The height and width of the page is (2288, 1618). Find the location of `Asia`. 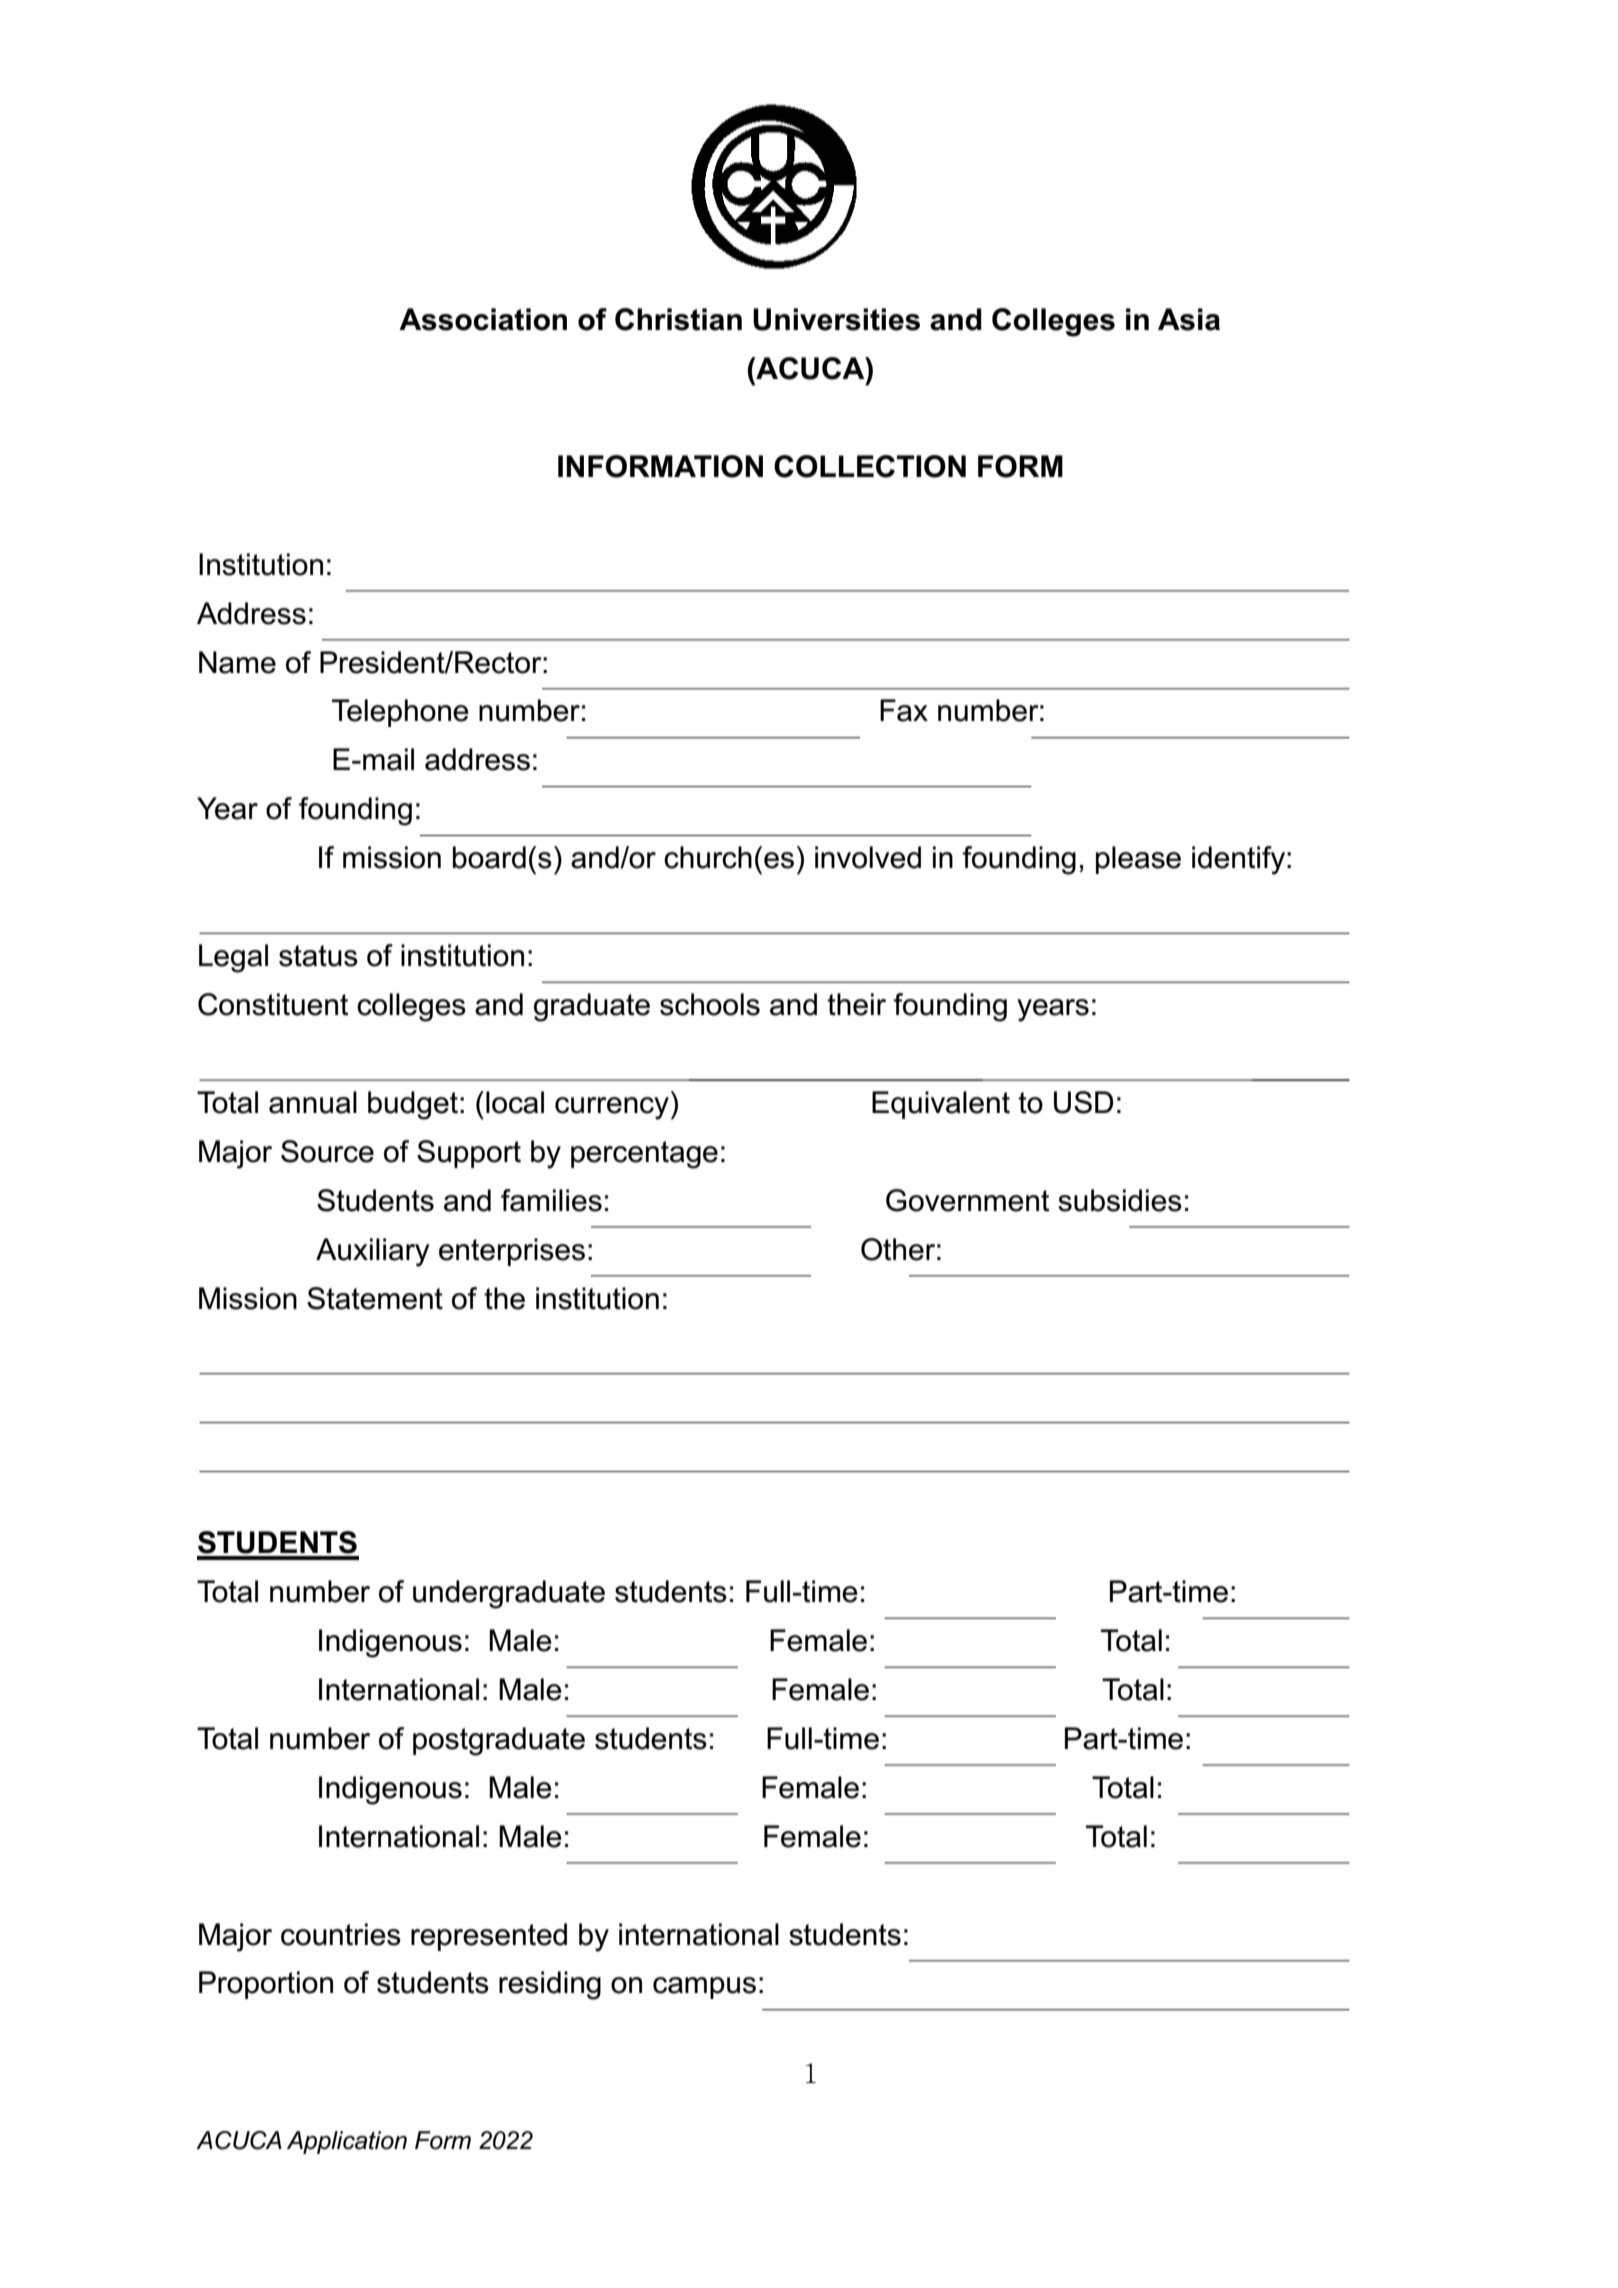

Asia is located at coordinates (1189, 319).
